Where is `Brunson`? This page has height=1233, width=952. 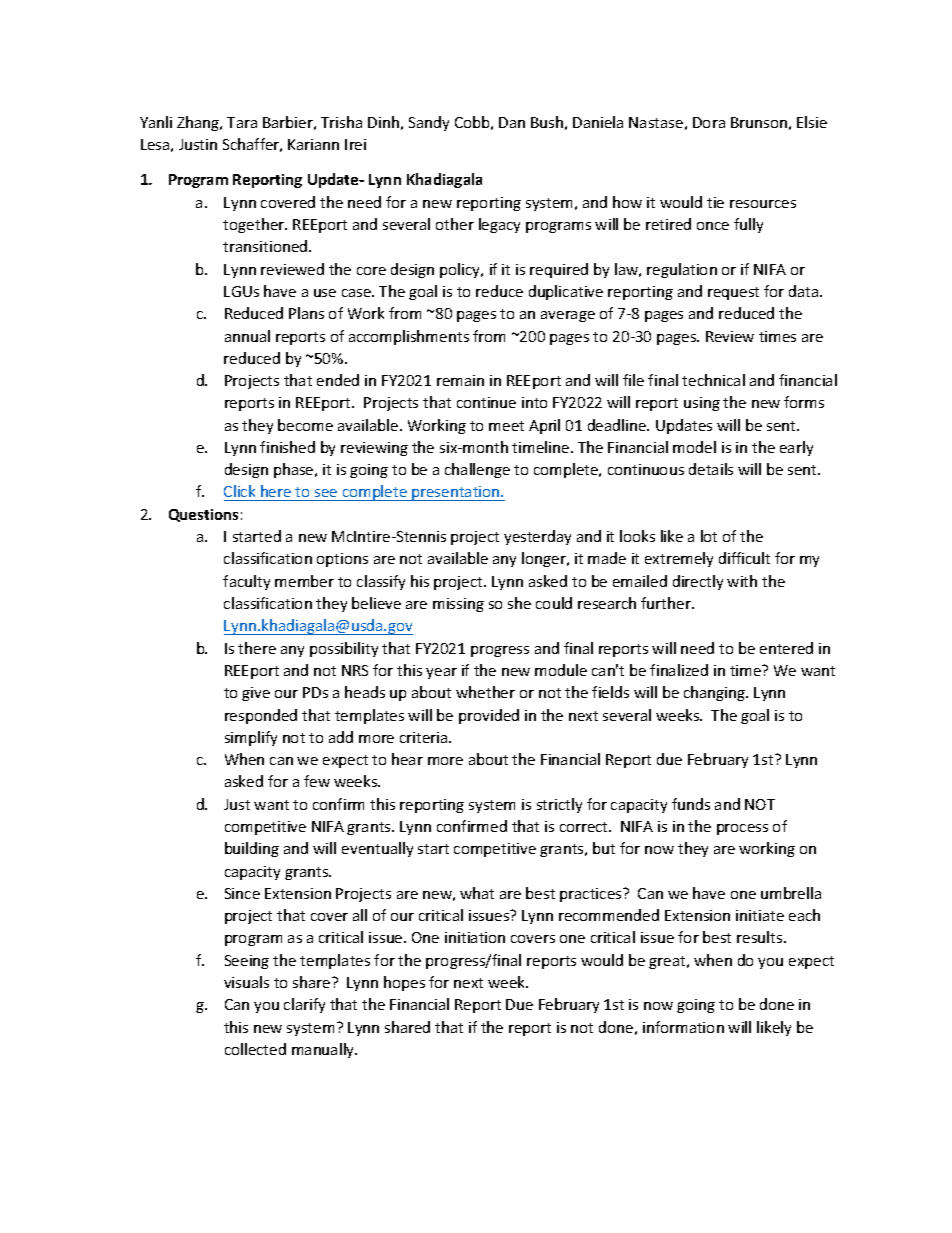
Brunson is located at coordinates (759, 122).
